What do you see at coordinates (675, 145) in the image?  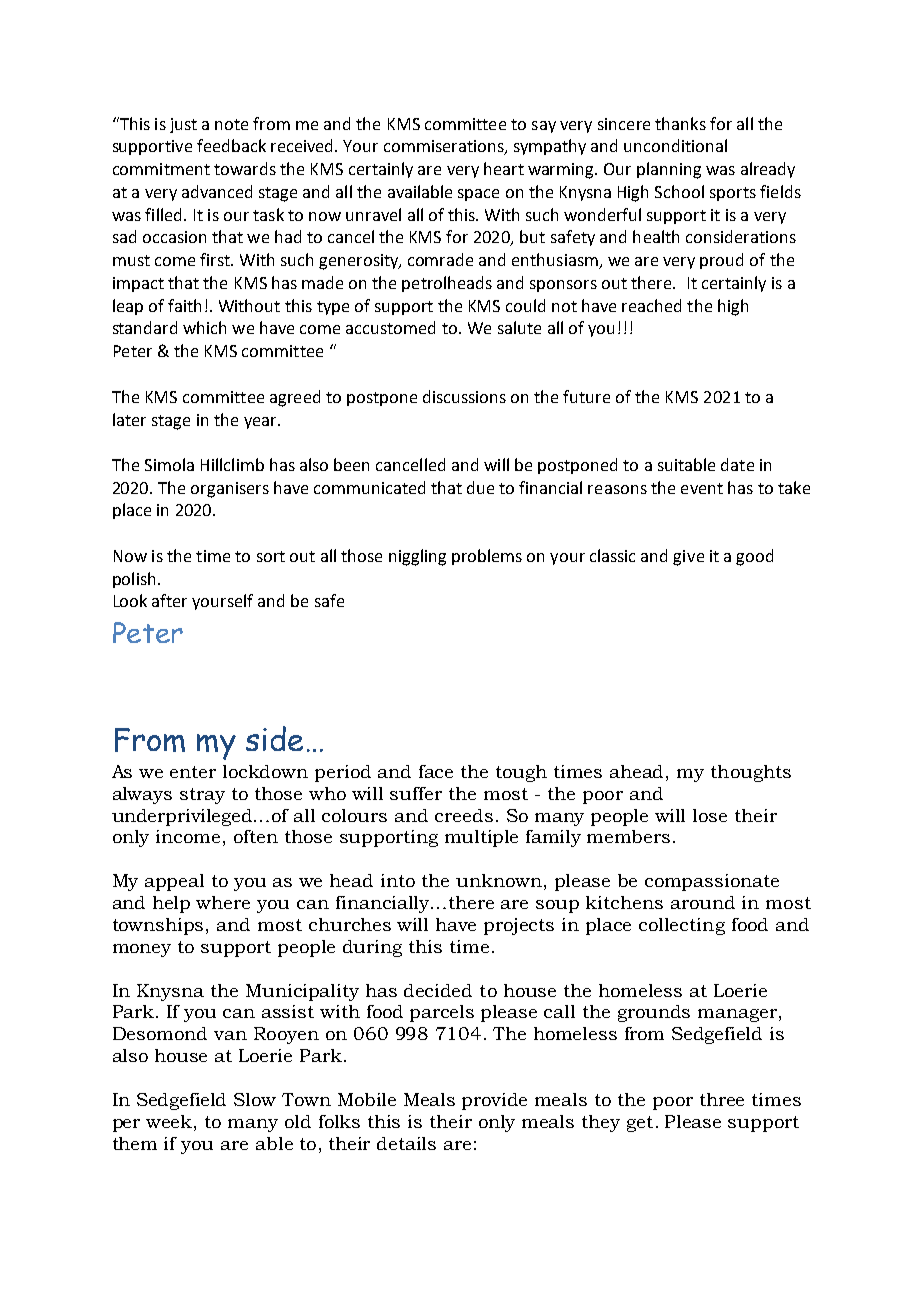 I see `unconditional` at bounding box center [675, 145].
